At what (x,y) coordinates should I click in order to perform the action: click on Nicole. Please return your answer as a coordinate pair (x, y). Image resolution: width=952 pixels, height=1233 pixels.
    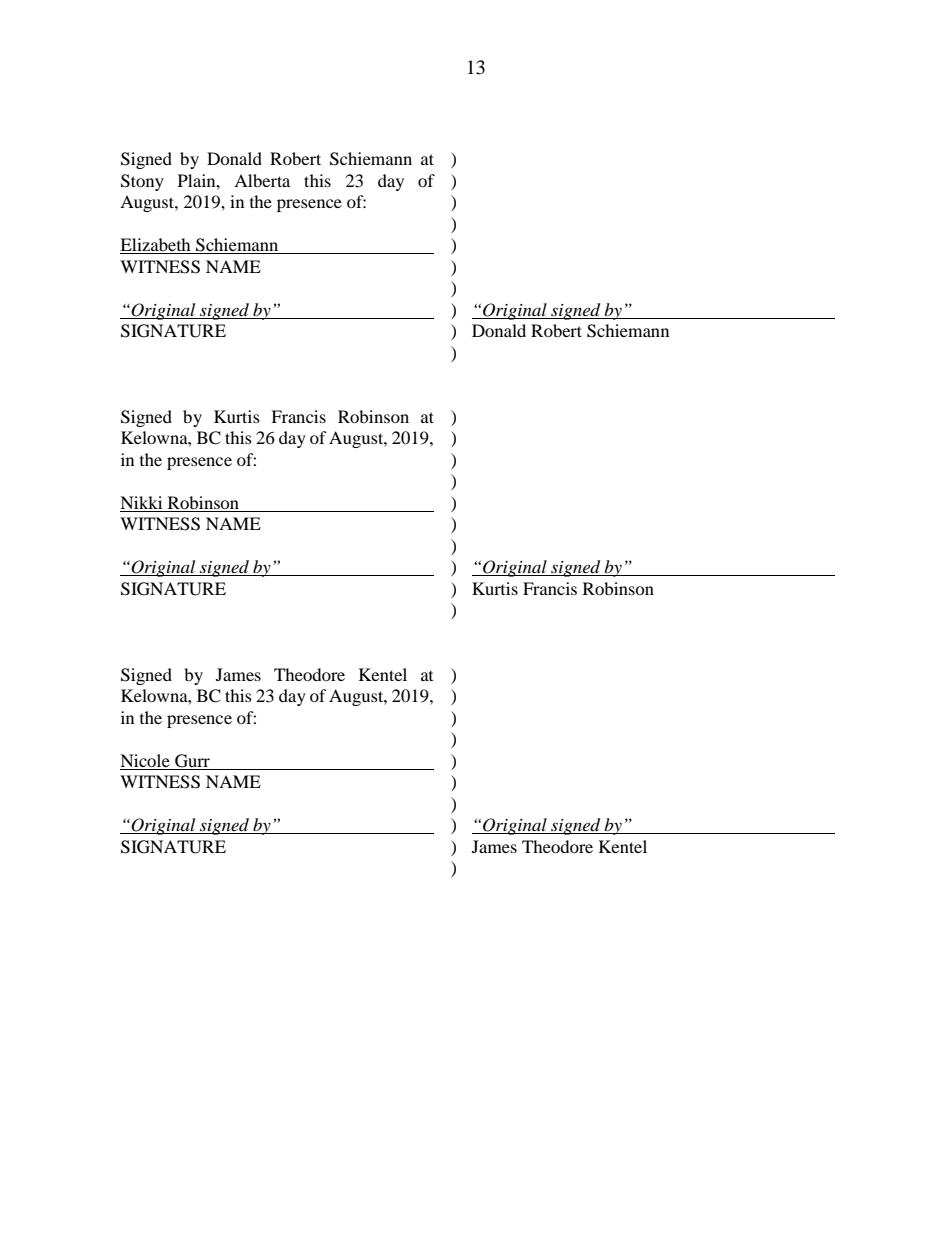
    Looking at the image, I should click on (145, 760).
